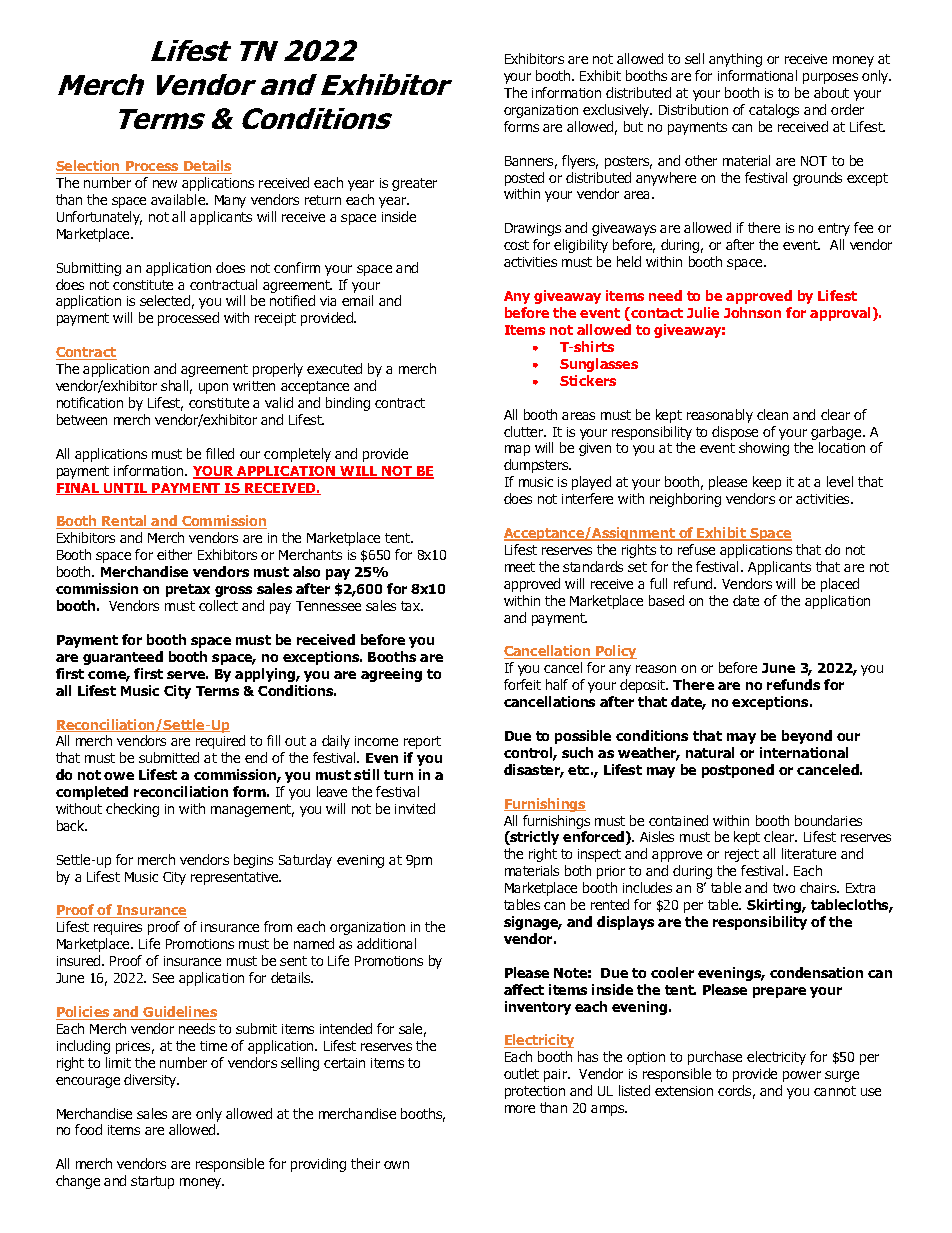 The width and height of the screenshot is (952, 1233). I want to click on catalogs, so click(774, 111).
